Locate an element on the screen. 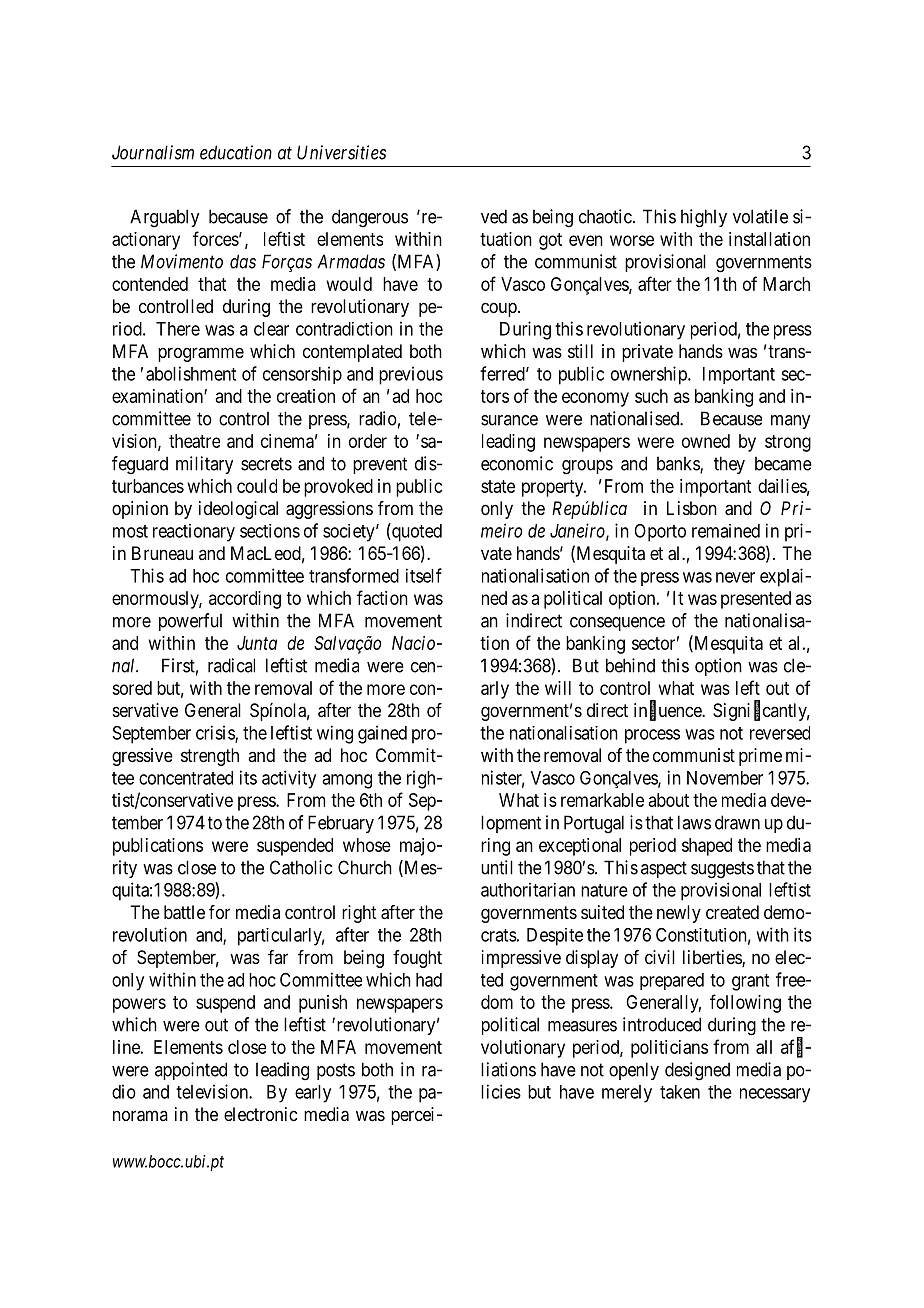  presented is located at coordinates (756, 600).
